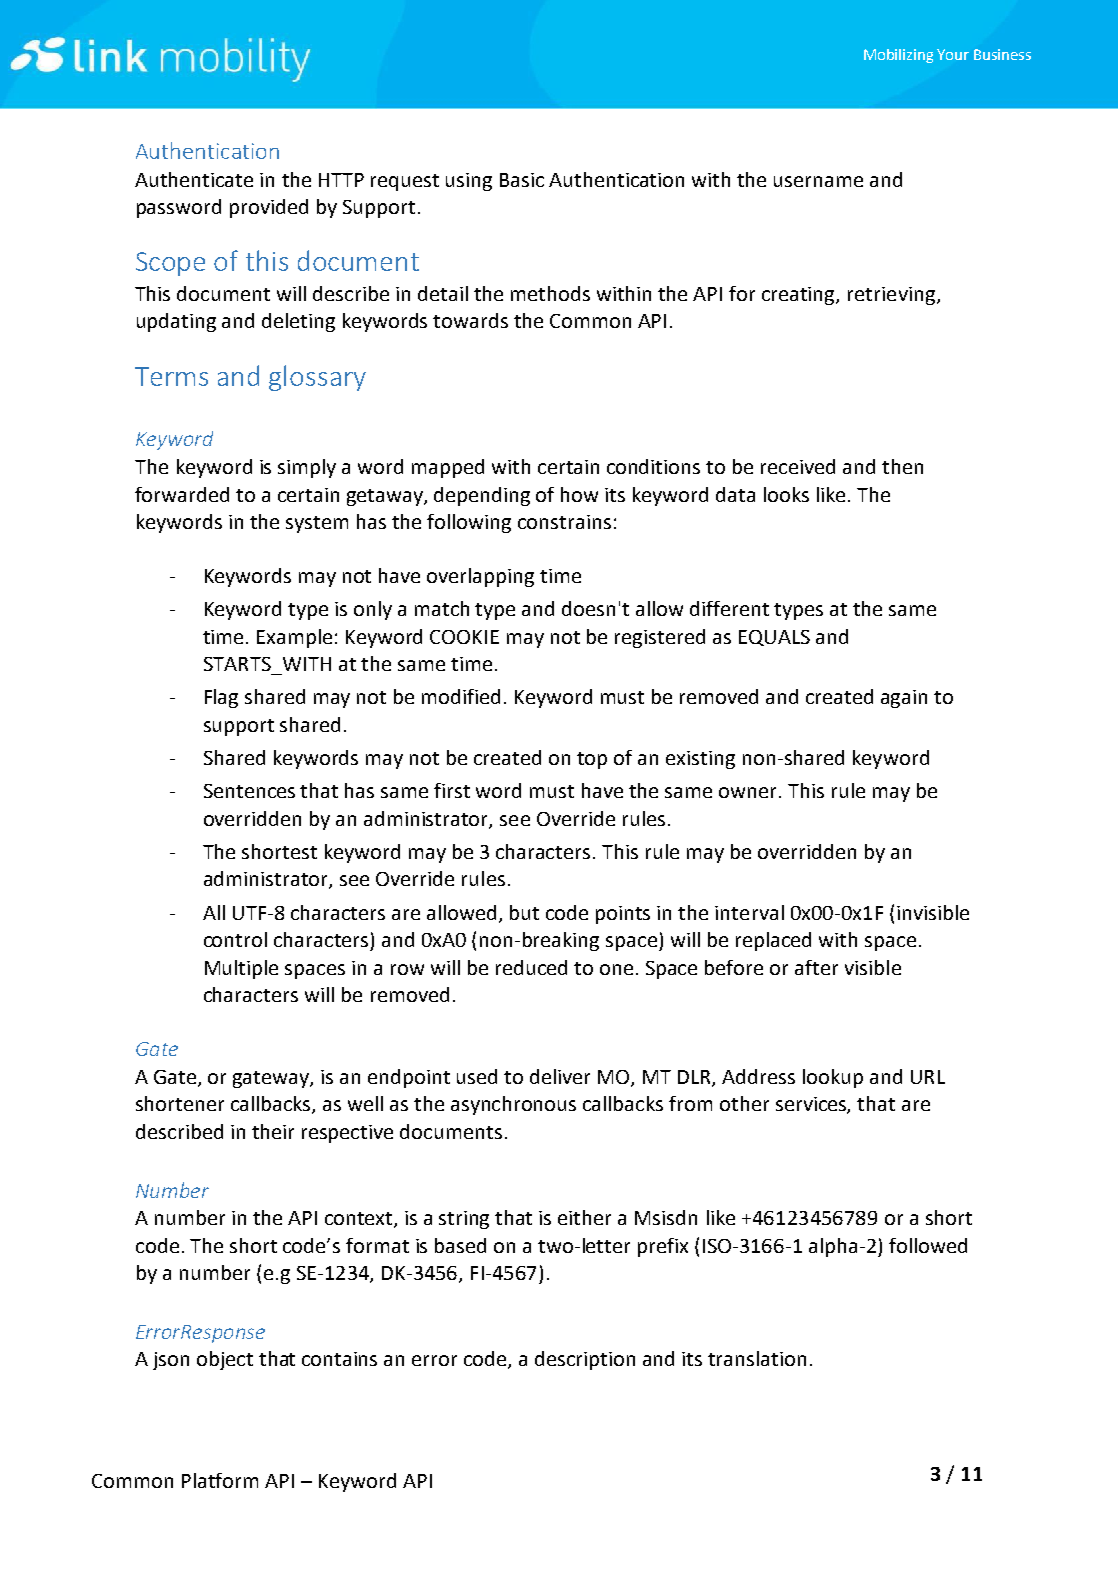 The image size is (1118, 1582). What do you see at coordinates (220, 1480) in the image?
I see `Platform` at bounding box center [220, 1480].
